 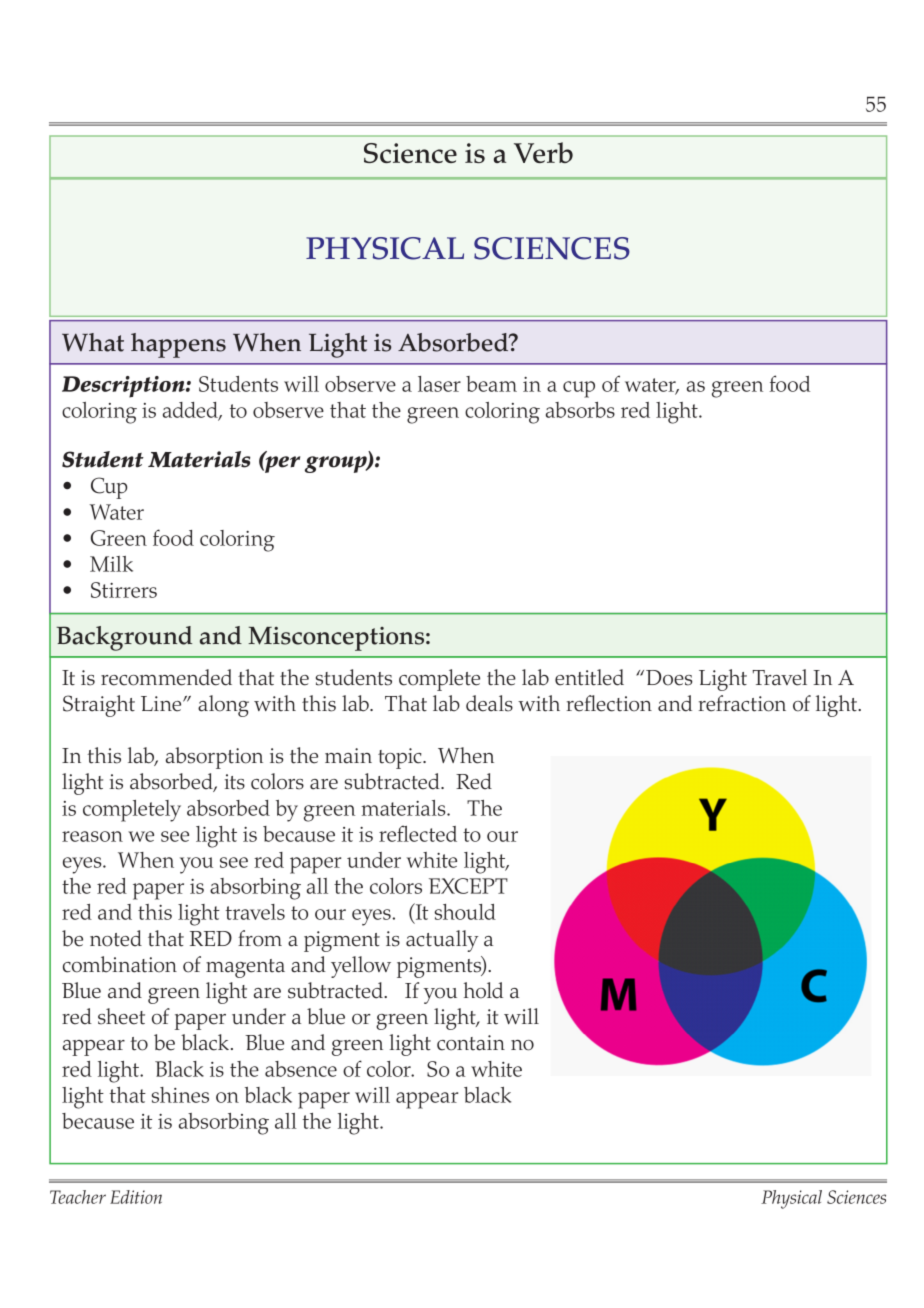 What do you see at coordinates (166, 677) in the screenshot?
I see `recommended` at bounding box center [166, 677].
